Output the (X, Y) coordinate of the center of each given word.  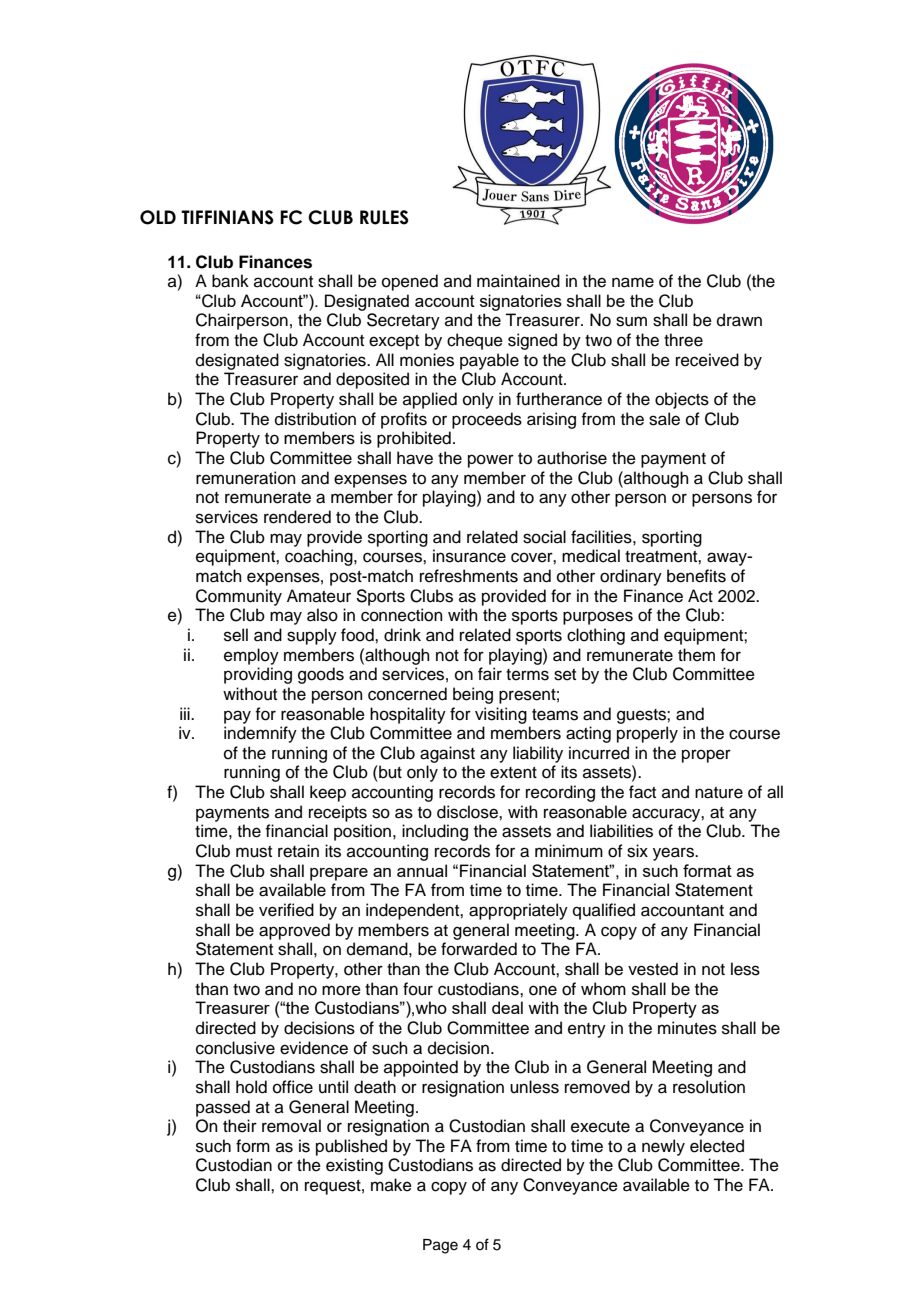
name (633, 282)
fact (642, 792)
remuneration (246, 478)
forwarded (479, 949)
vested (653, 969)
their (240, 1126)
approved (294, 931)
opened (410, 282)
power (491, 461)
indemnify (260, 734)
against (447, 754)
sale (664, 419)
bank (230, 281)
